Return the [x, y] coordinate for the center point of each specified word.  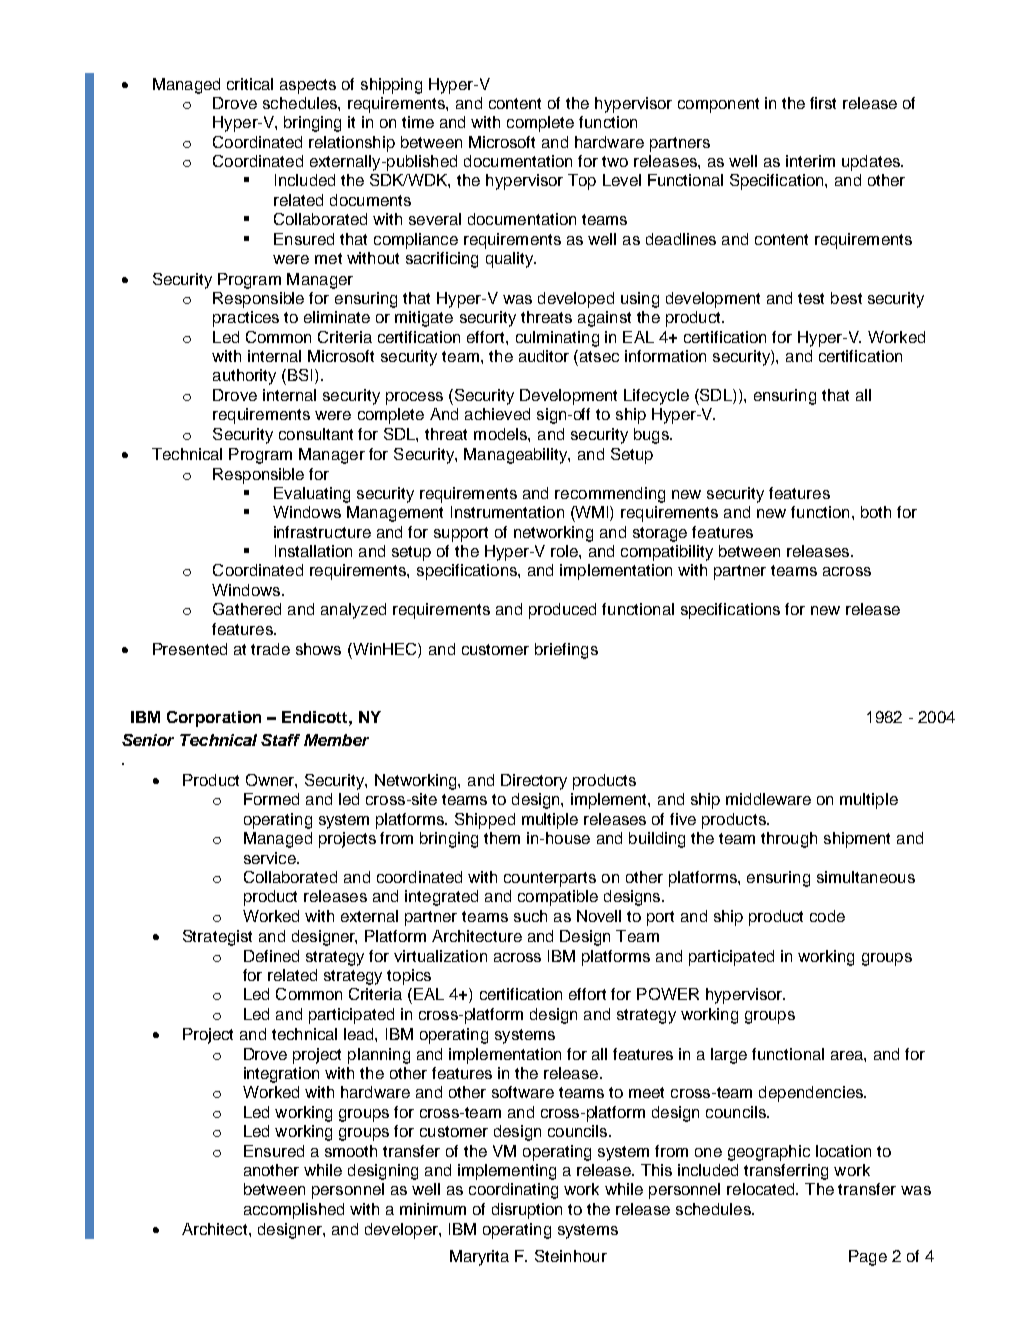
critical [250, 84]
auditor [544, 356]
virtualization [440, 956]
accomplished [294, 1211]
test [811, 298]
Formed [271, 799]
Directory [534, 782]
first [823, 103]
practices [246, 319]
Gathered [247, 609]
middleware [768, 799]
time [418, 122]
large [729, 1056]
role [565, 551]
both [876, 512]
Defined [271, 956]
